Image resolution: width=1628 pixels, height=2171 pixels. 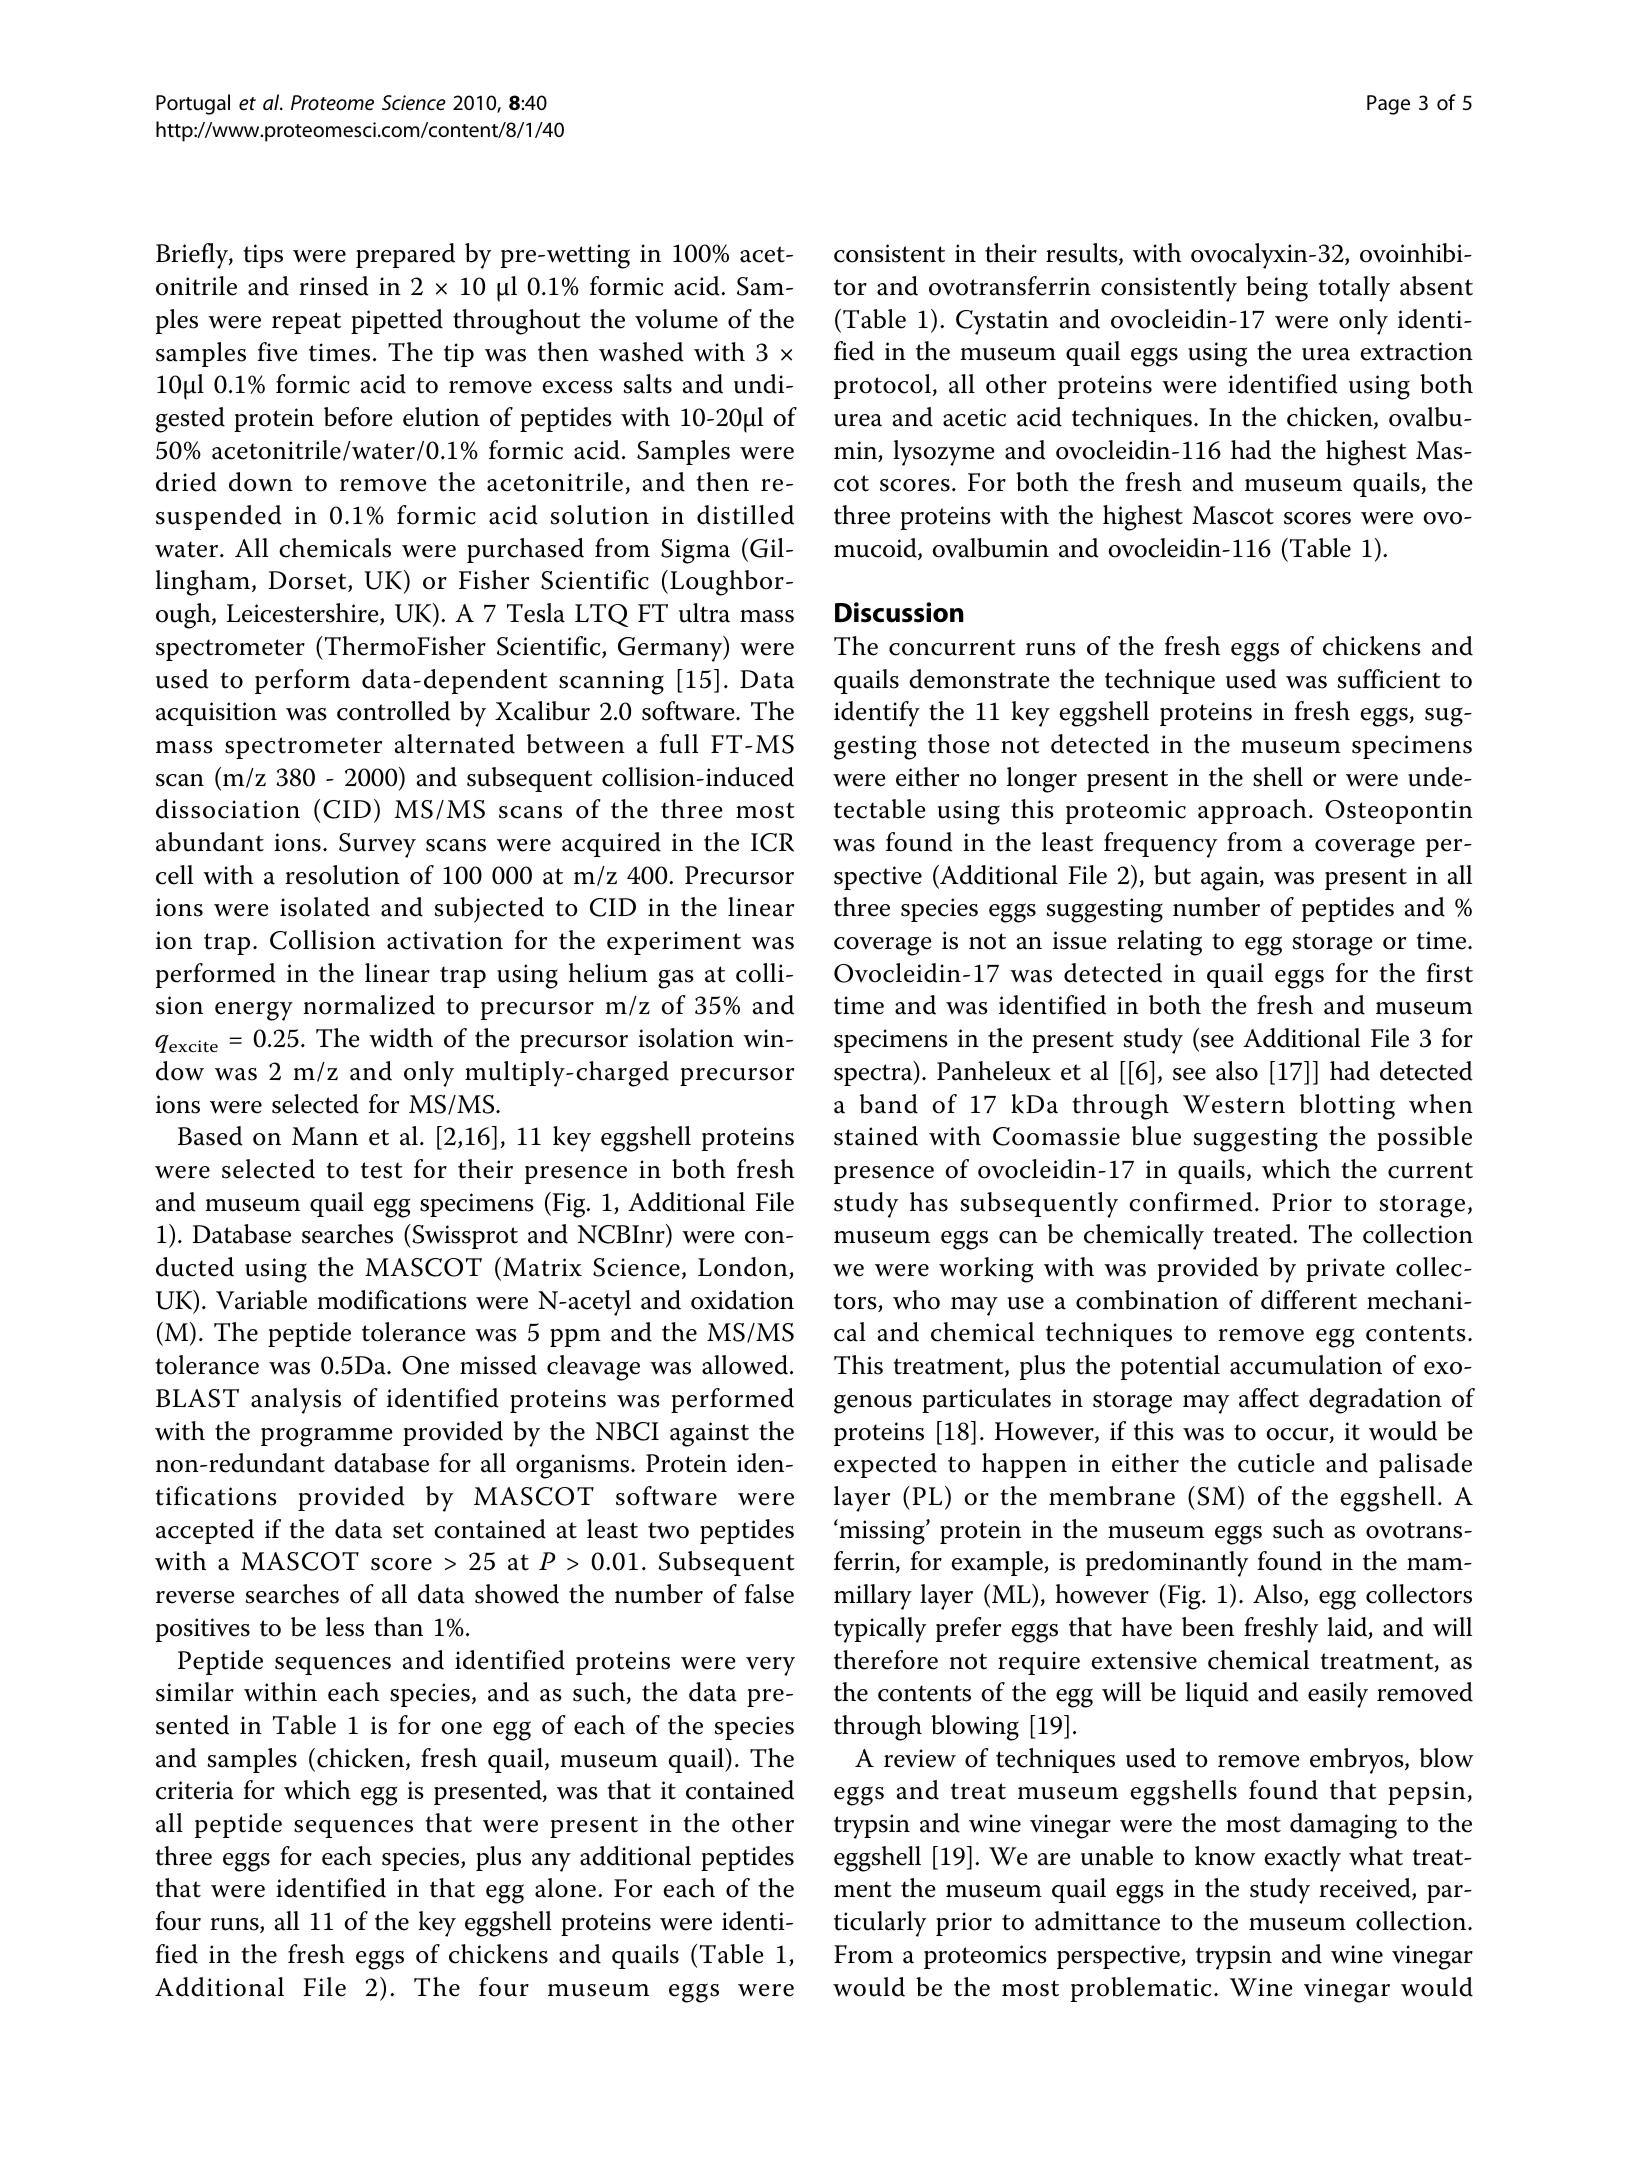 What do you see at coordinates (369, 1005) in the screenshot?
I see `normalized` at bounding box center [369, 1005].
